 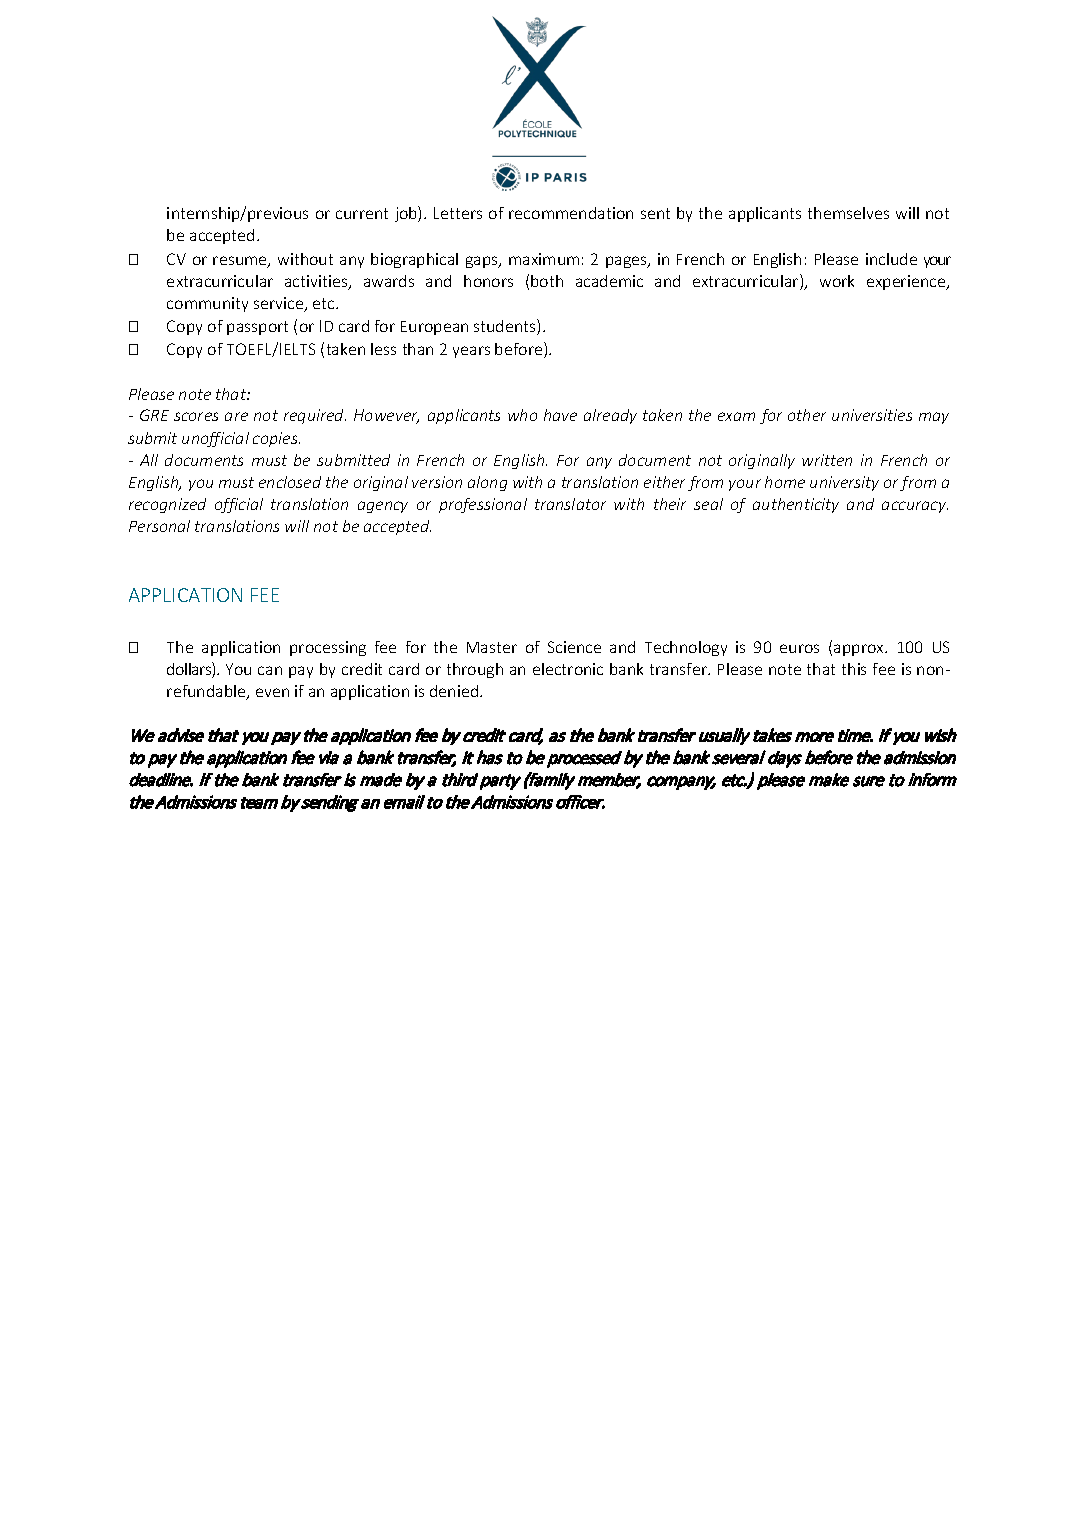 What do you see at coordinates (487, 483) in the screenshot?
I see `along` at bounding box center [487, 483].
